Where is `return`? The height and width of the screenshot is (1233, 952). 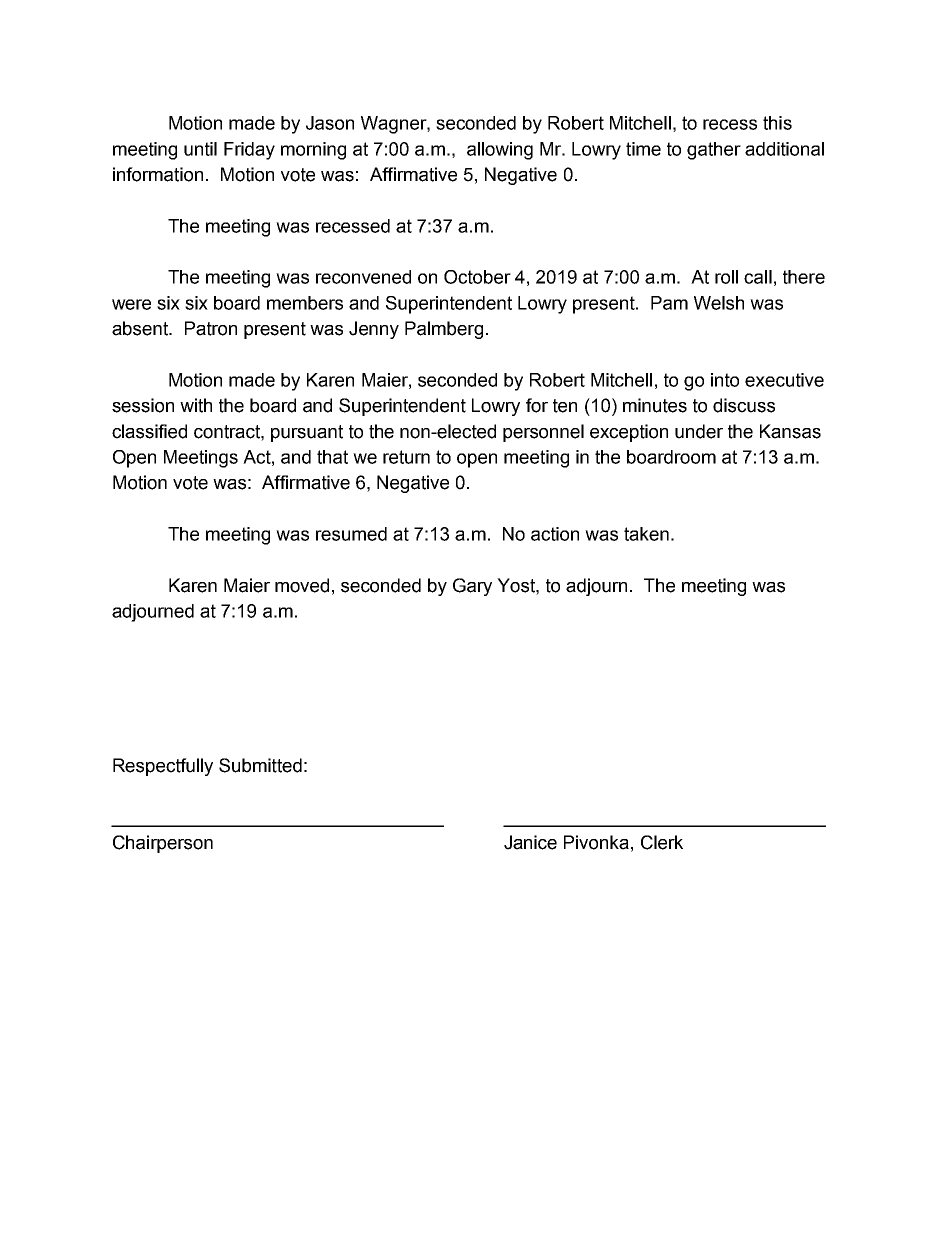 return is located at coordinates (406, 457).
